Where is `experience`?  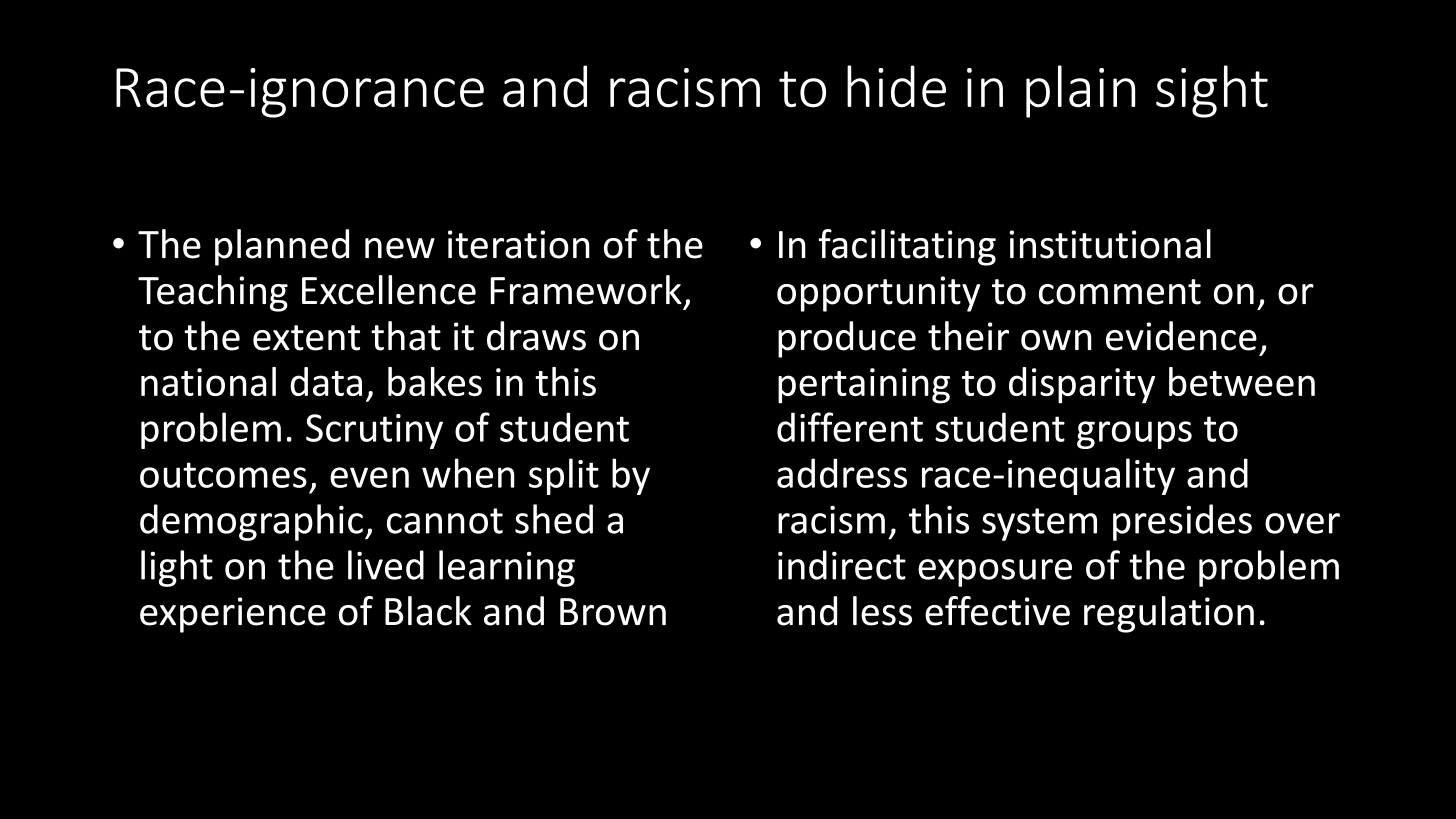 experience is located at coordinates (233, 615).
